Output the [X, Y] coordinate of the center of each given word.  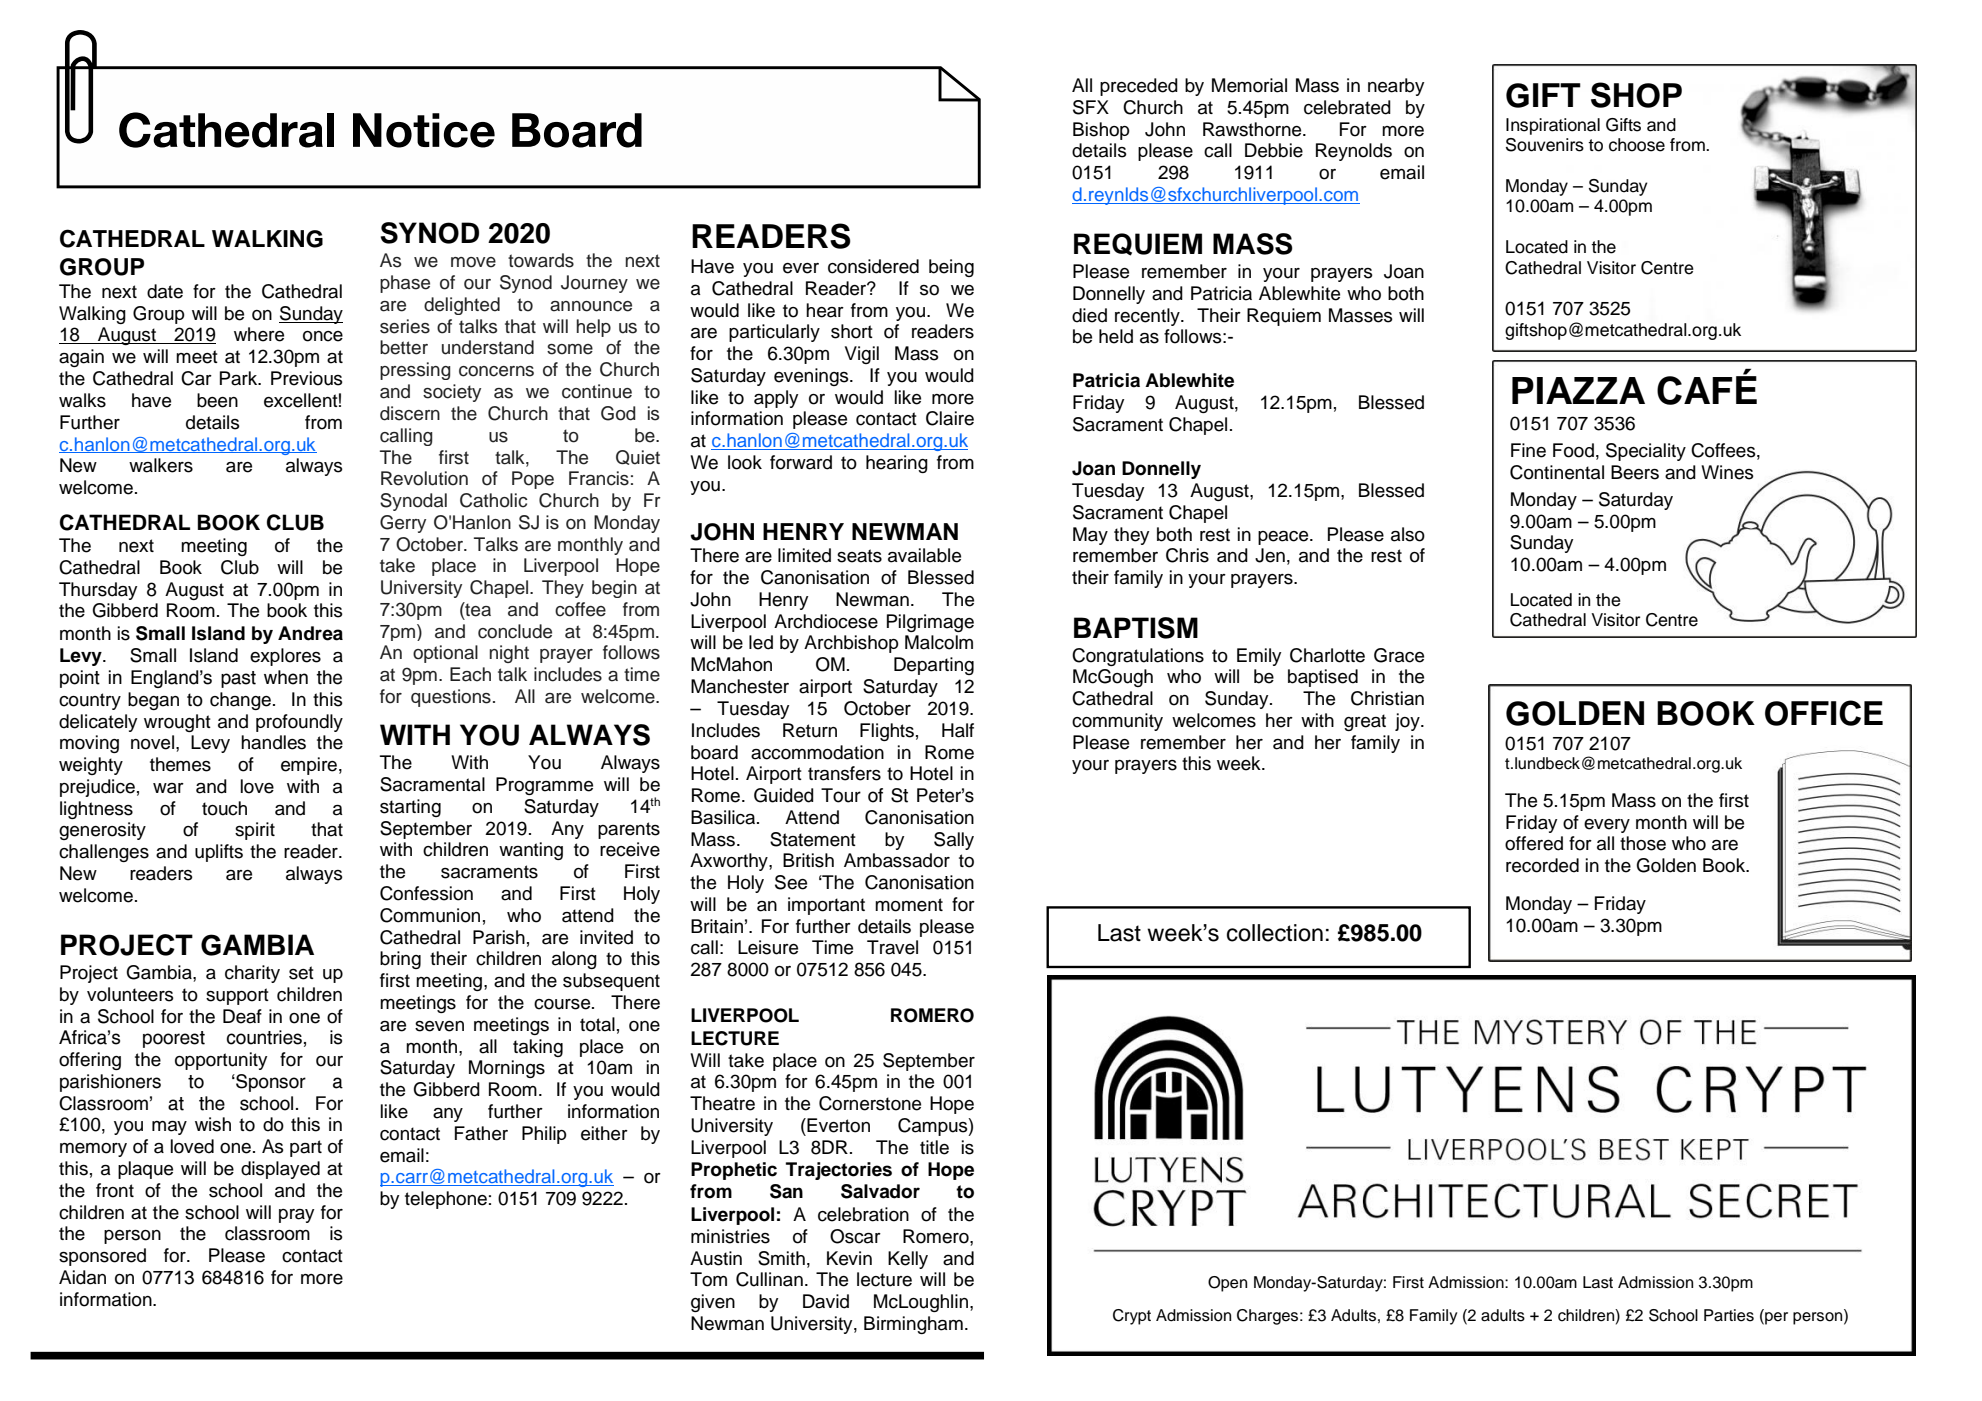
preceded [1139, 87]
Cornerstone [870, 1103]
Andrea [310, 633]
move [473, 262]
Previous [307, 378]
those [1643, 843]
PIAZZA [1578, 390]
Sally [954, 841]
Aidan [82, 1277]
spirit [255, 831]
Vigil [862, 355]
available [924, 555]
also [1408, 534]
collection [1275, 933]
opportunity [221, 1061]
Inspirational [1553, 126]
